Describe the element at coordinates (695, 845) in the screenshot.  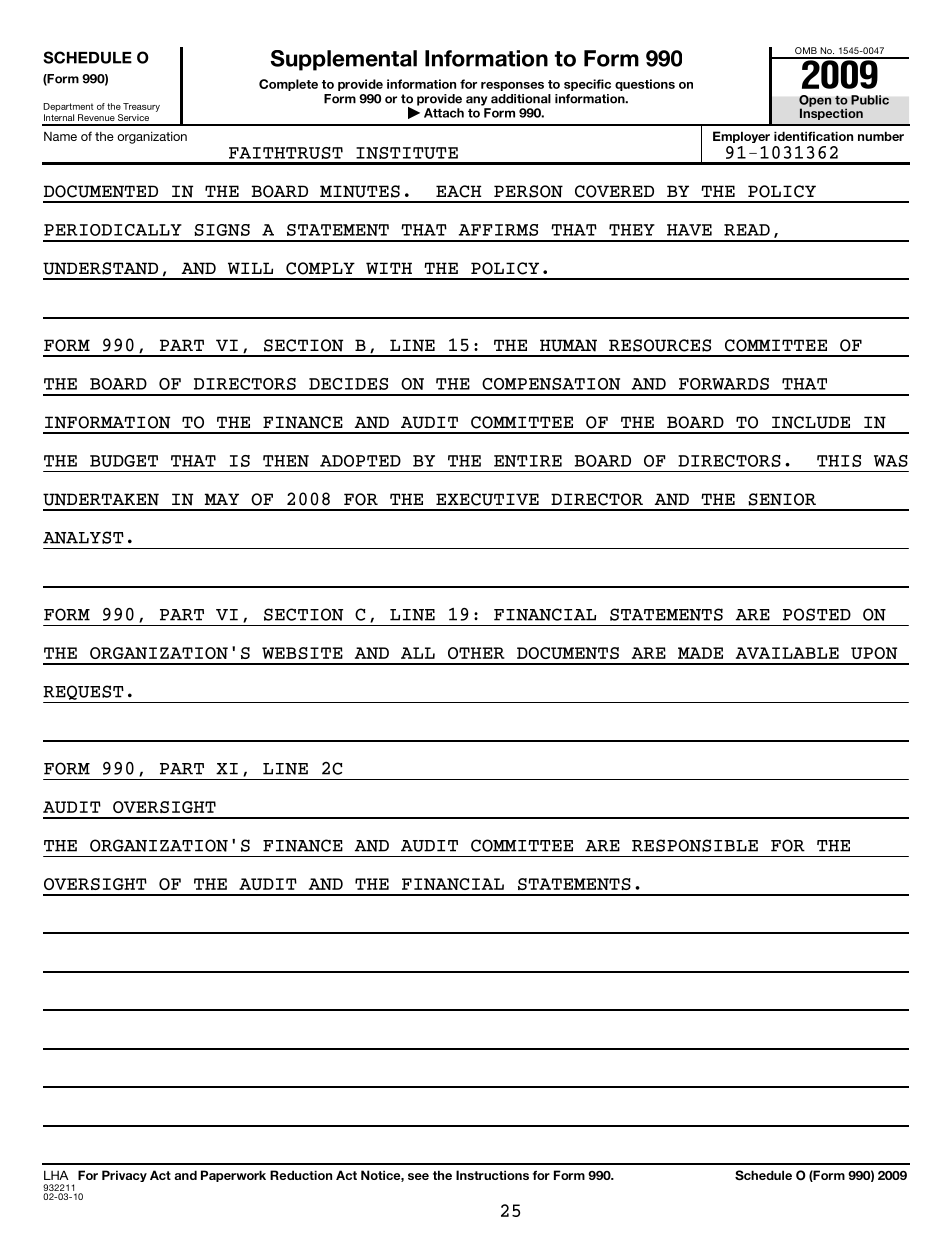
I see `RESPONSIBLE` at that location.
